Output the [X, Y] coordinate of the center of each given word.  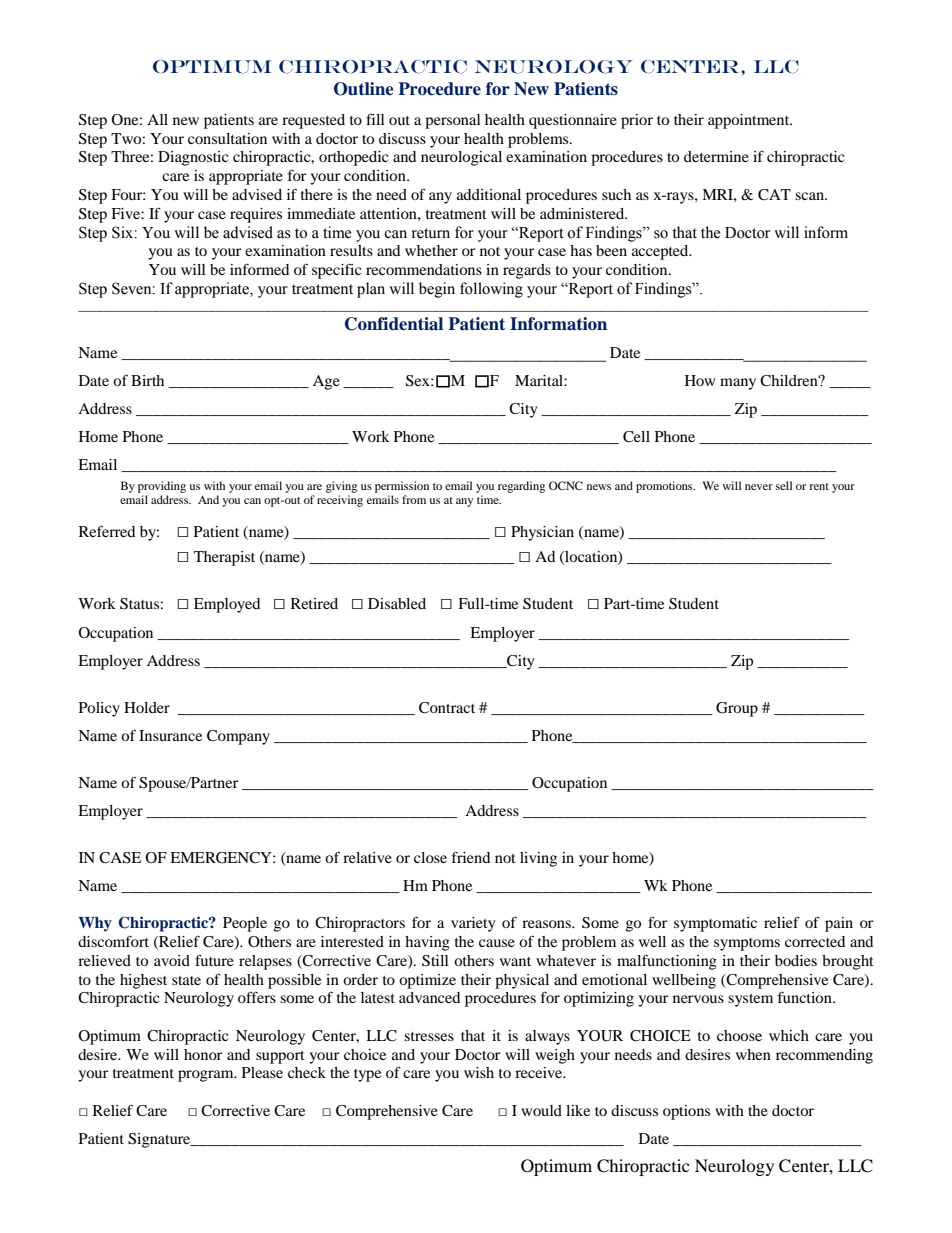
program [207, 1076]
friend [471, 857]
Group [737, 709]
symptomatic [715, 924]
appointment [750, 121]
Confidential [394, 324]
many [738, 384]
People [245, 924]
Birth [147, 380]
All [157, 119]
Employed [227, 605]
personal [453, 121]
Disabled [397, 603]
